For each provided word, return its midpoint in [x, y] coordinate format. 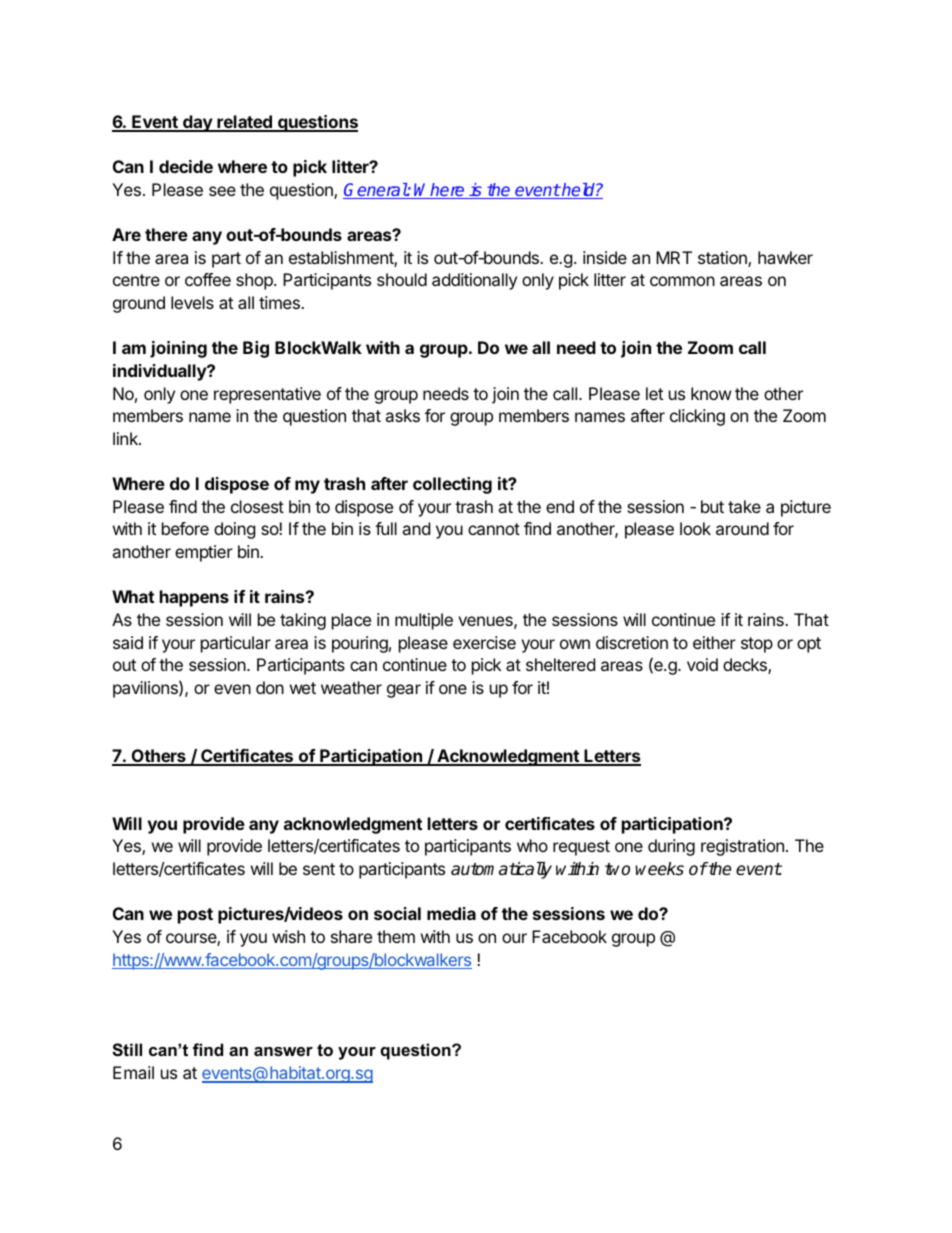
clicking [697, 417]
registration [742, 847]
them [396, 936]
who [532, 845]
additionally [474, 281]
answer [283, 1051]
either [714, 642]
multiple [424, 621]
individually [160, 372]
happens [194, 598]
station [723, 259]
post [195, 916]
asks [402, 415]
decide [186, 166]
